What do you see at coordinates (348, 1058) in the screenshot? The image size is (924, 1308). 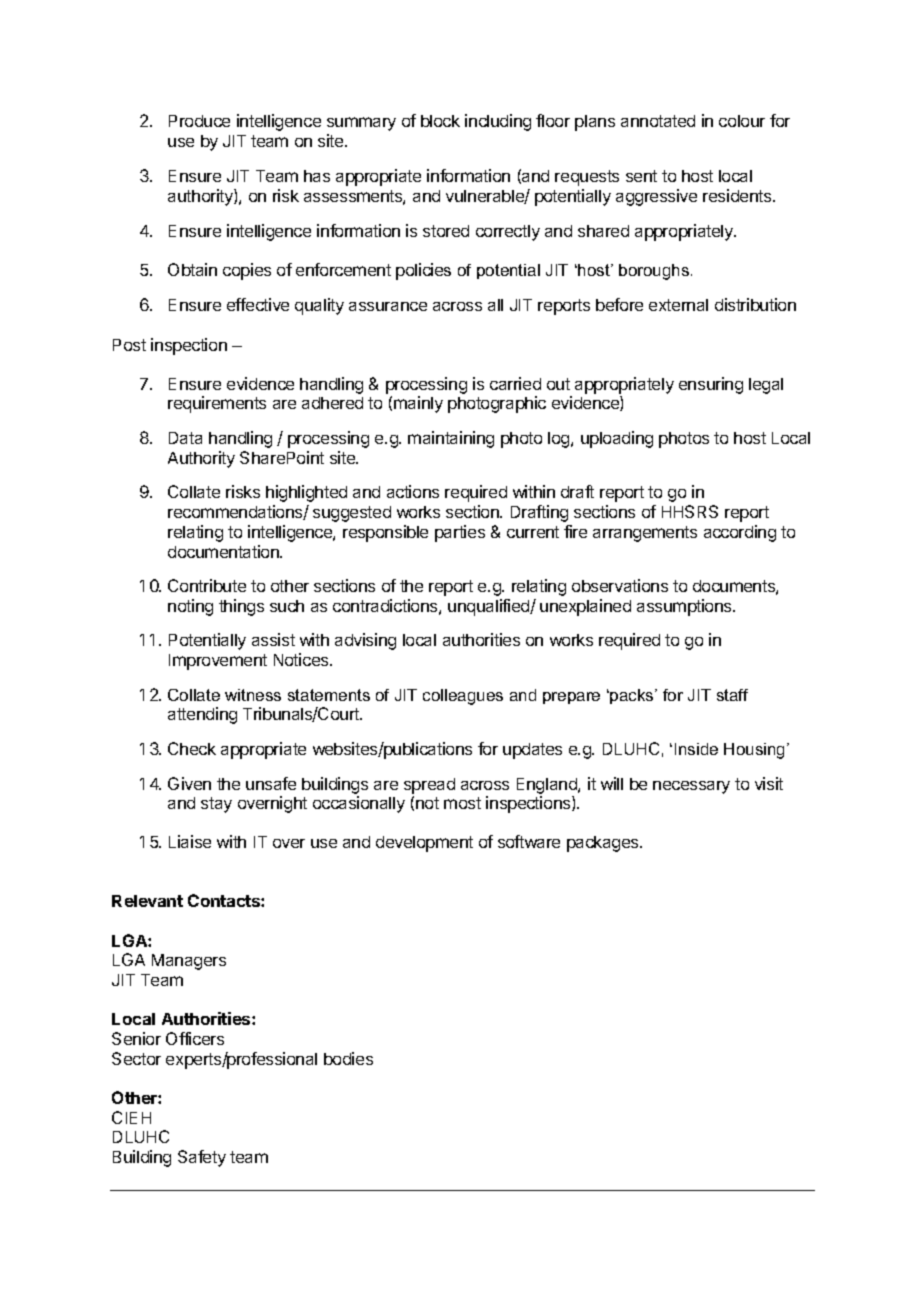 I see `bodies` at bounding box center [348, 1058].
